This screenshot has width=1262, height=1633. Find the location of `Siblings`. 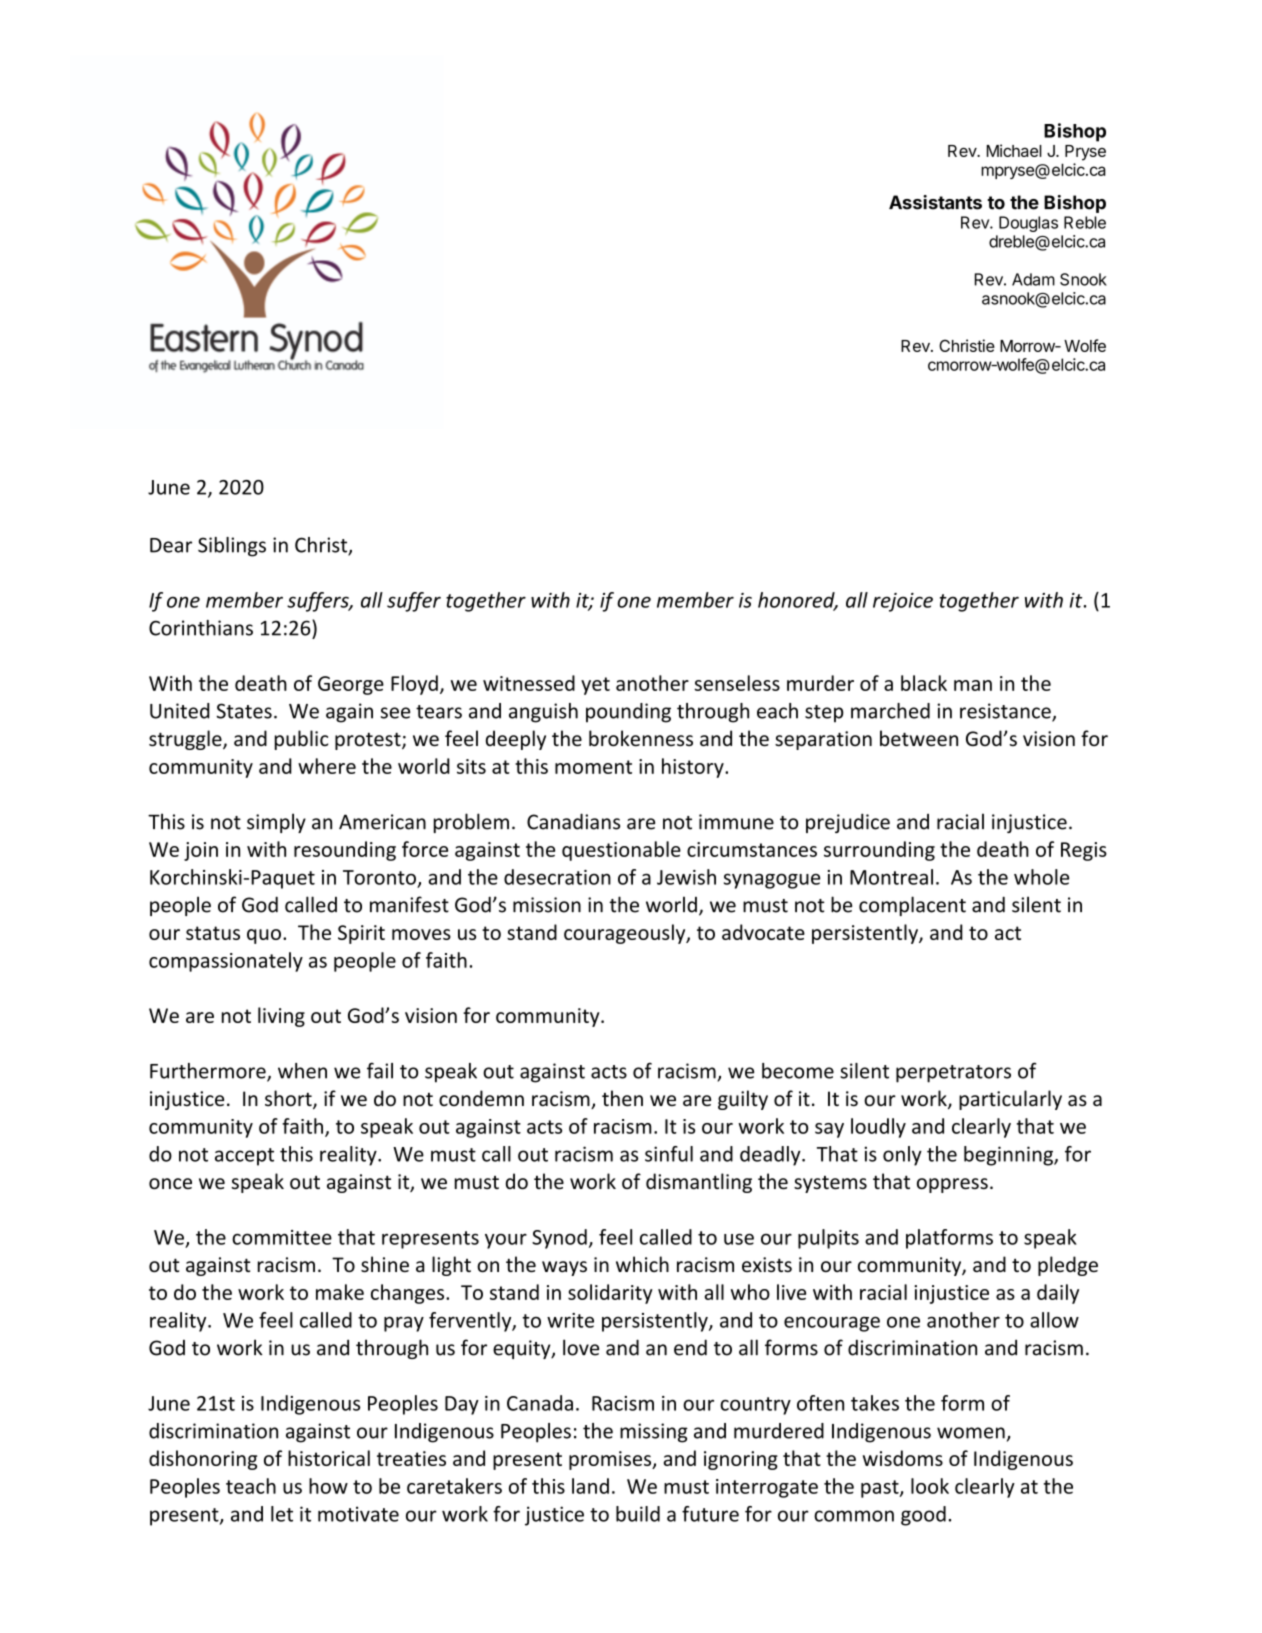

Siblings is located at coordinates (232, 547).
